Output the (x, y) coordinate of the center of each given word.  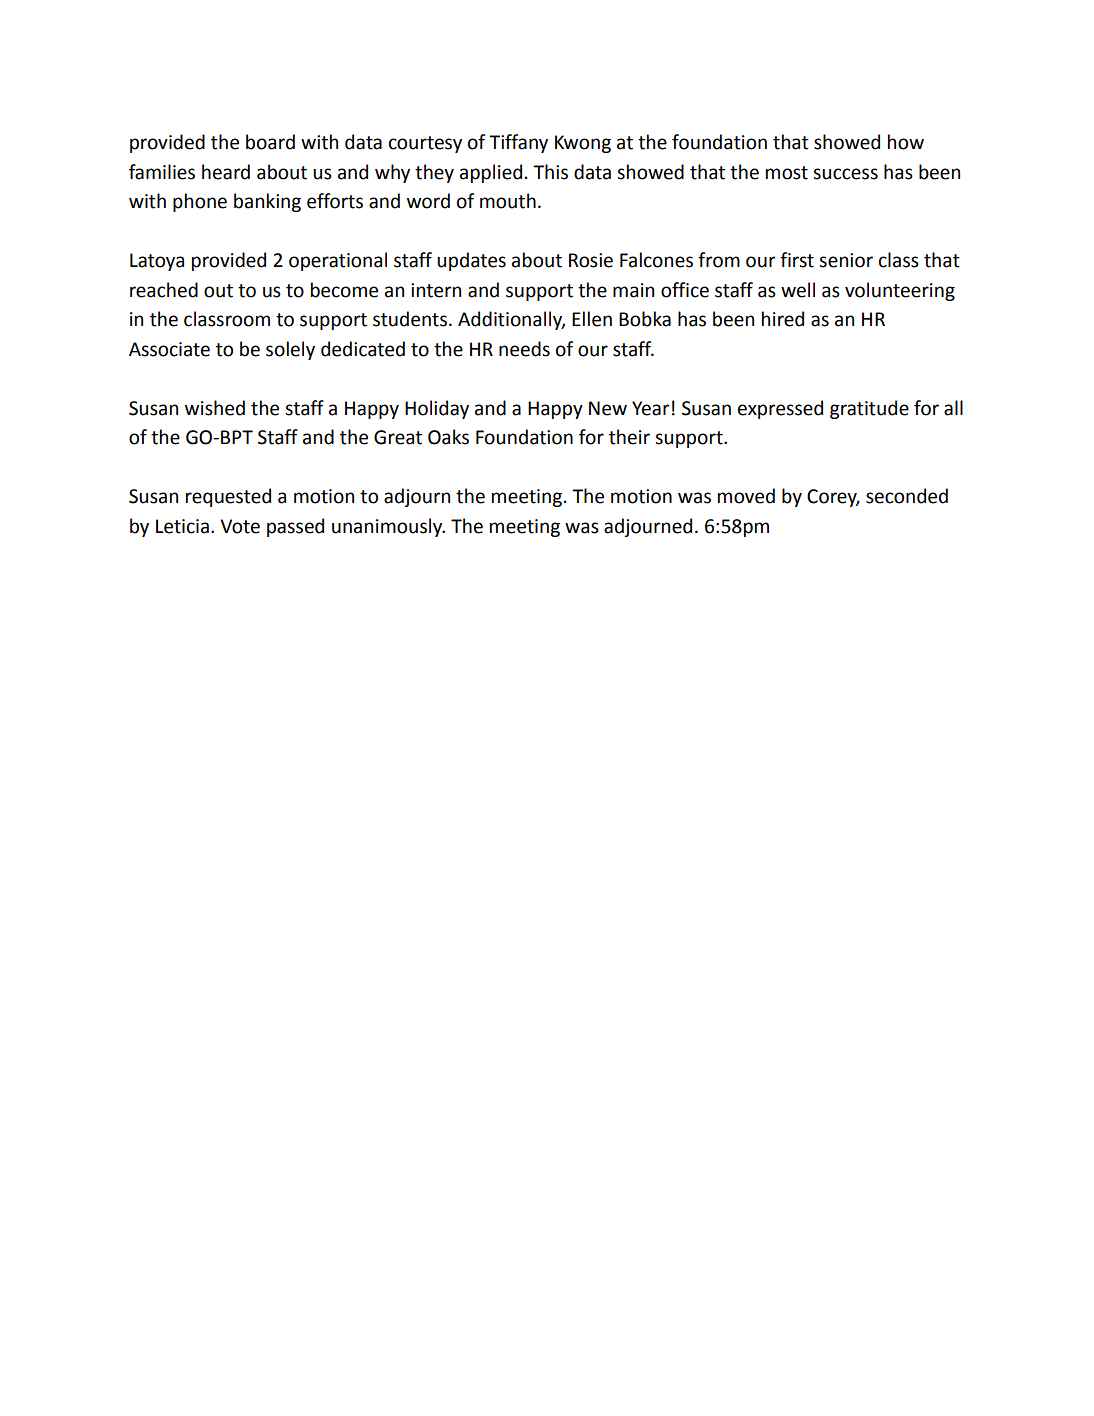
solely (290, 350)
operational (338, 261)
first (797, 260)
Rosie (591, 260)
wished (215, 408)
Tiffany (518, 143)
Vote (240, 526)
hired (783, 319)
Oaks (448, 437)
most (787, 173)
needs (524, 349)
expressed (780, 409)
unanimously (388, 527)
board (270, 142)
